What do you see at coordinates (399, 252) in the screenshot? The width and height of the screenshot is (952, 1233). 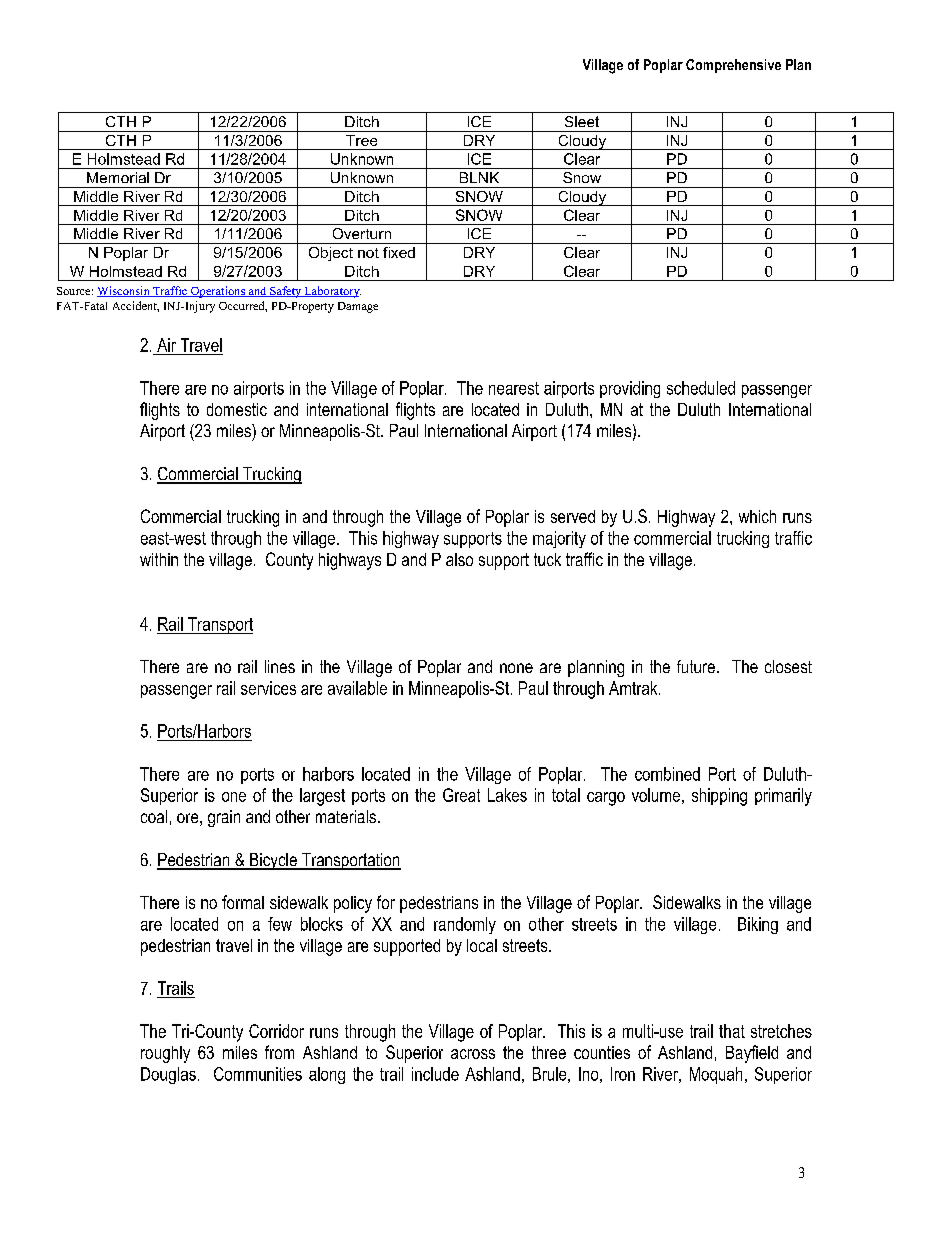 I see `fixed` at bounding box center [399, 252].
